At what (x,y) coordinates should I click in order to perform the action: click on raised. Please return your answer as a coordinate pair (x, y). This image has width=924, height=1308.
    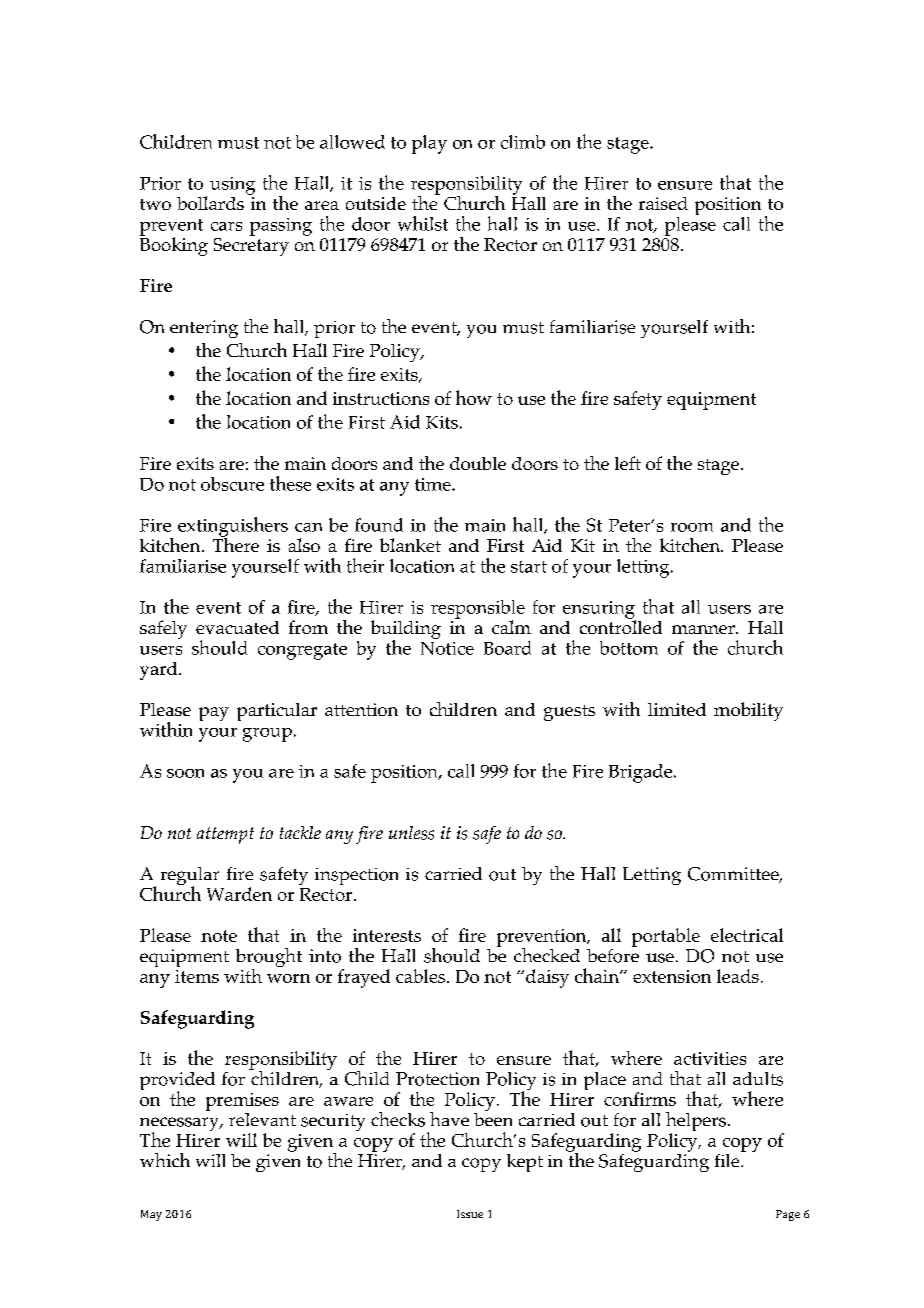
    Looking at the image, I should click on (663, 203).
